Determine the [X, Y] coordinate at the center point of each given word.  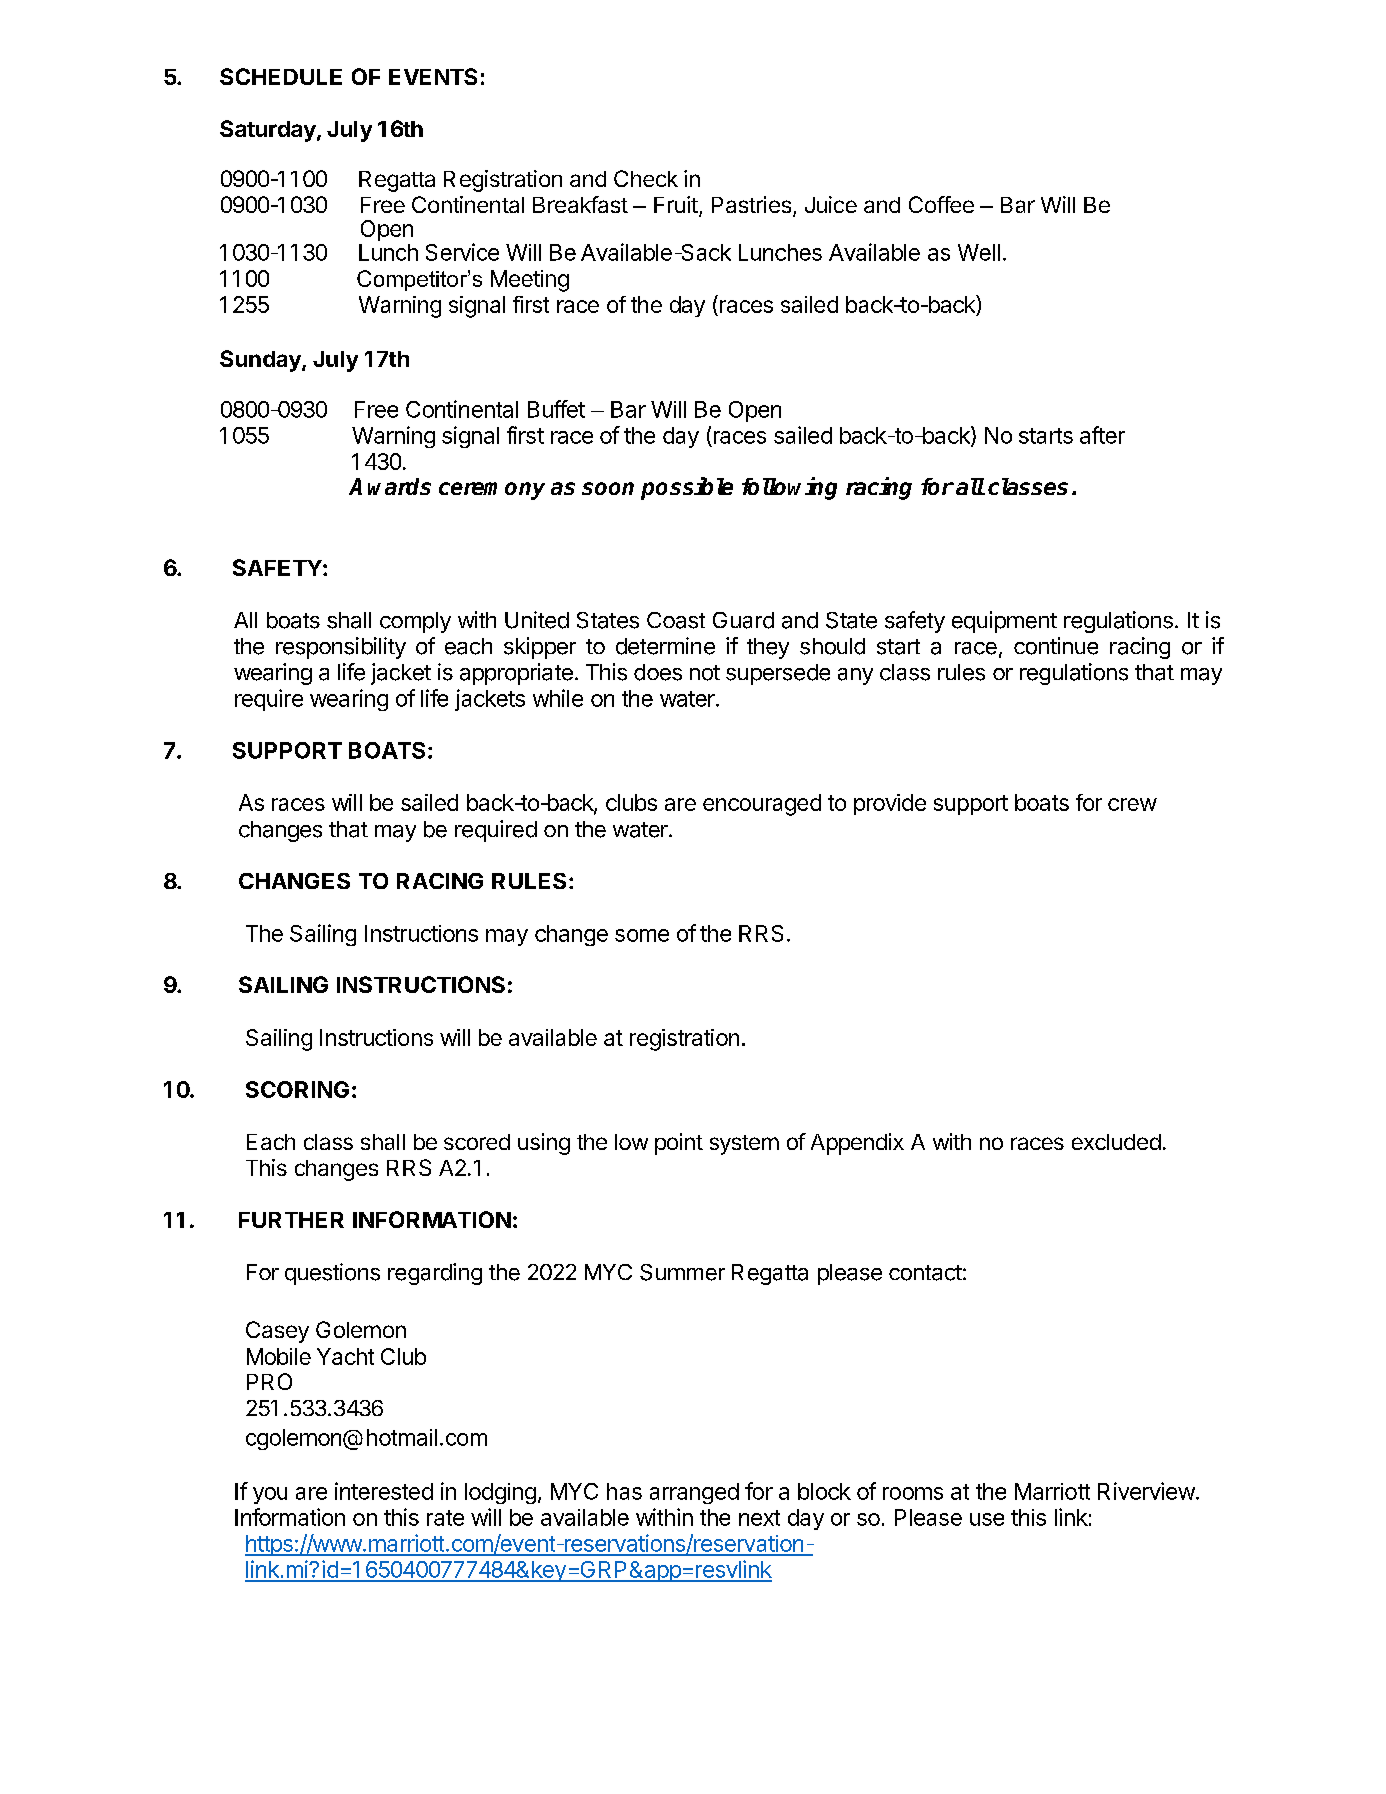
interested [384, 1491]
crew [1132, 804]
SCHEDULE [281, 76]
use [987, 1519]
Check [646, 178]
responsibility [341, 648]
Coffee [941, 204]
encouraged [762, 805]
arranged [694, 1493]
